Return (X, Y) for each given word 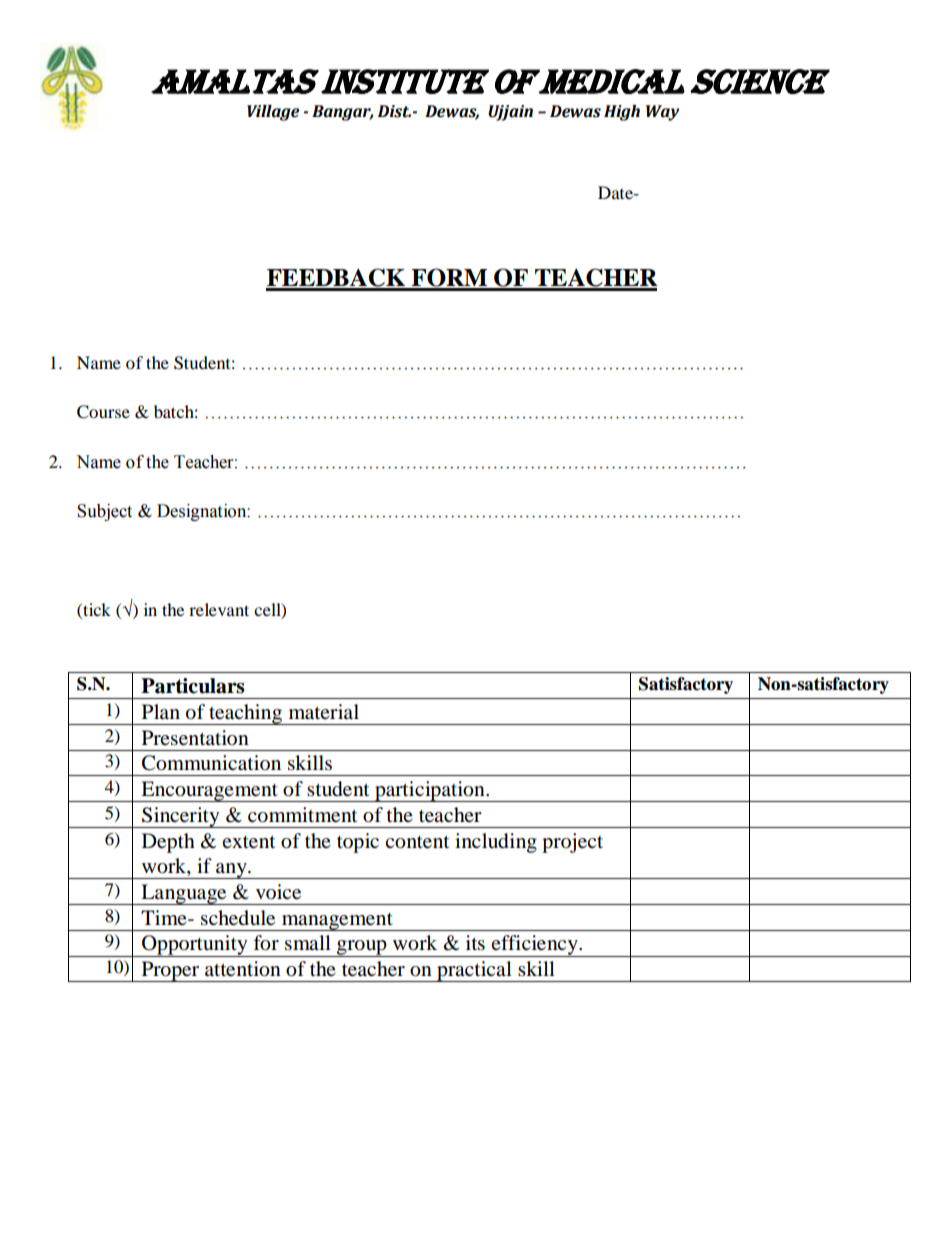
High (622, 113)
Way (663, 113)
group (362, 948)
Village (273, 113)
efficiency (535, 946)
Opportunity (195, 946)
